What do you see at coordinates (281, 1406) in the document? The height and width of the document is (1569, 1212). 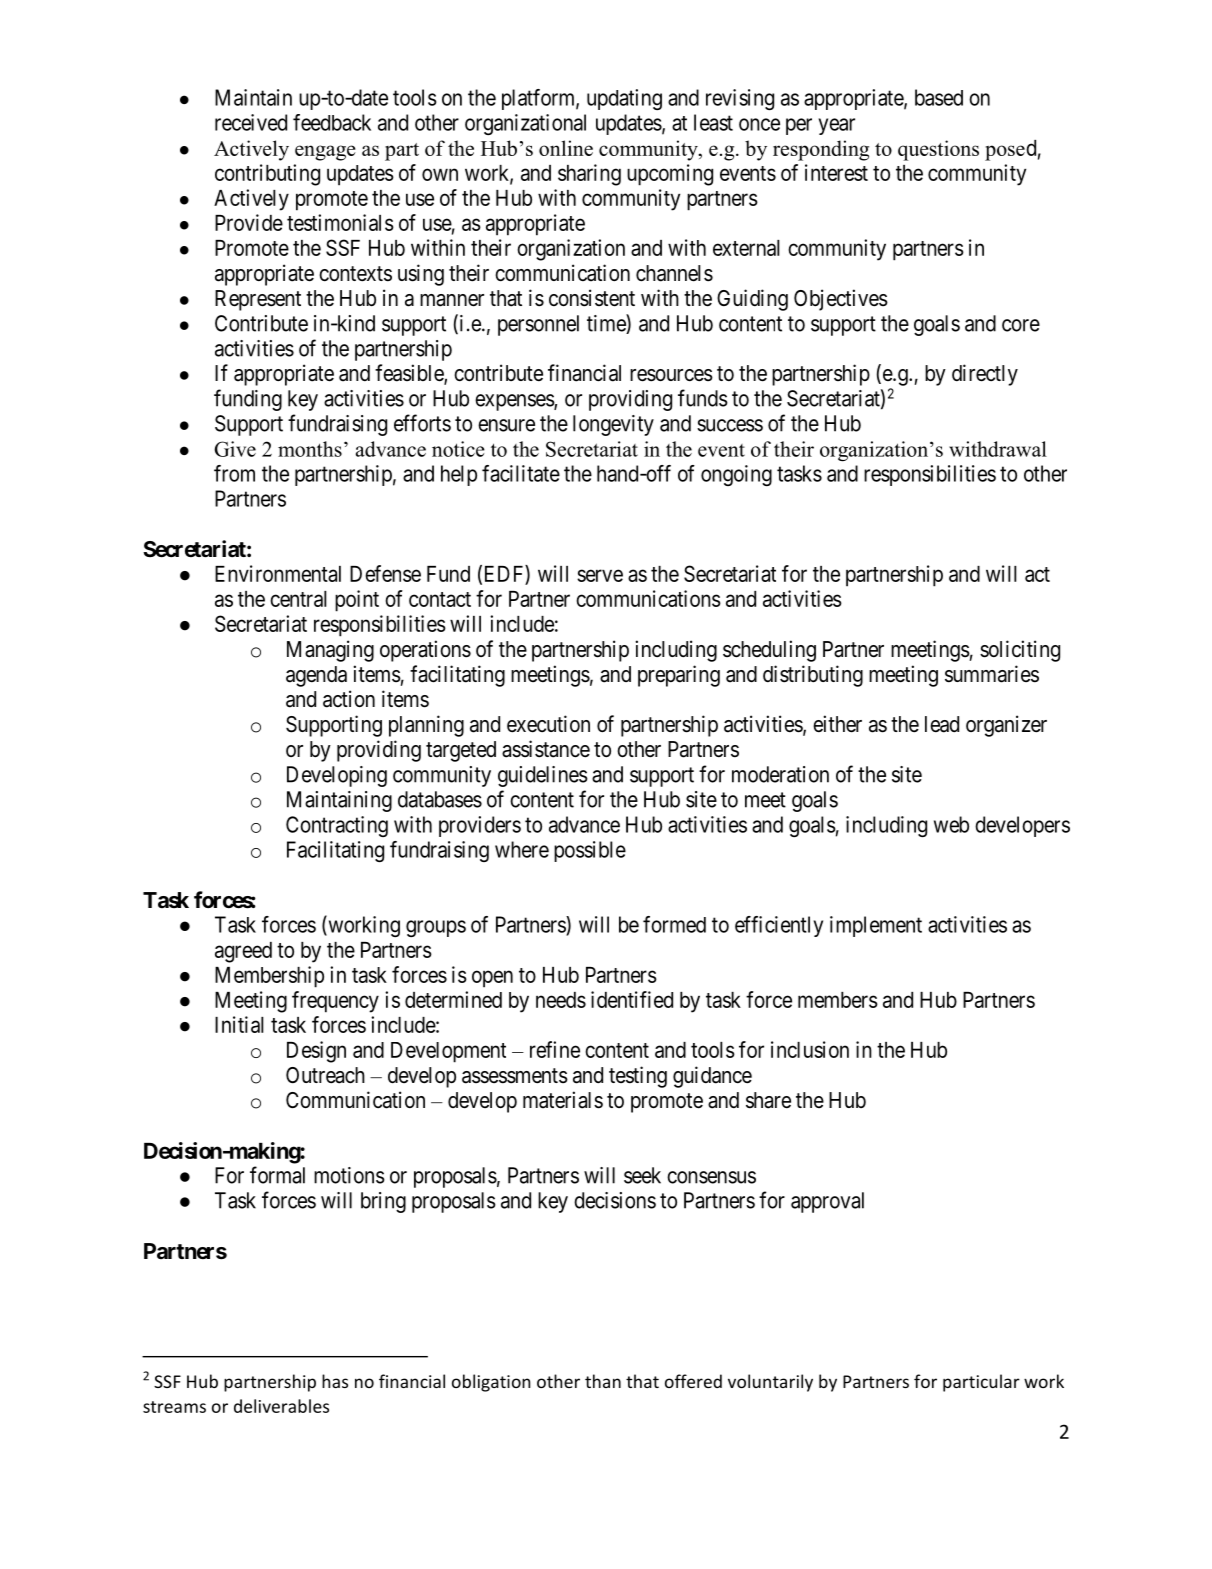 I see `deliverables` at bounding box center [281, 1406].
